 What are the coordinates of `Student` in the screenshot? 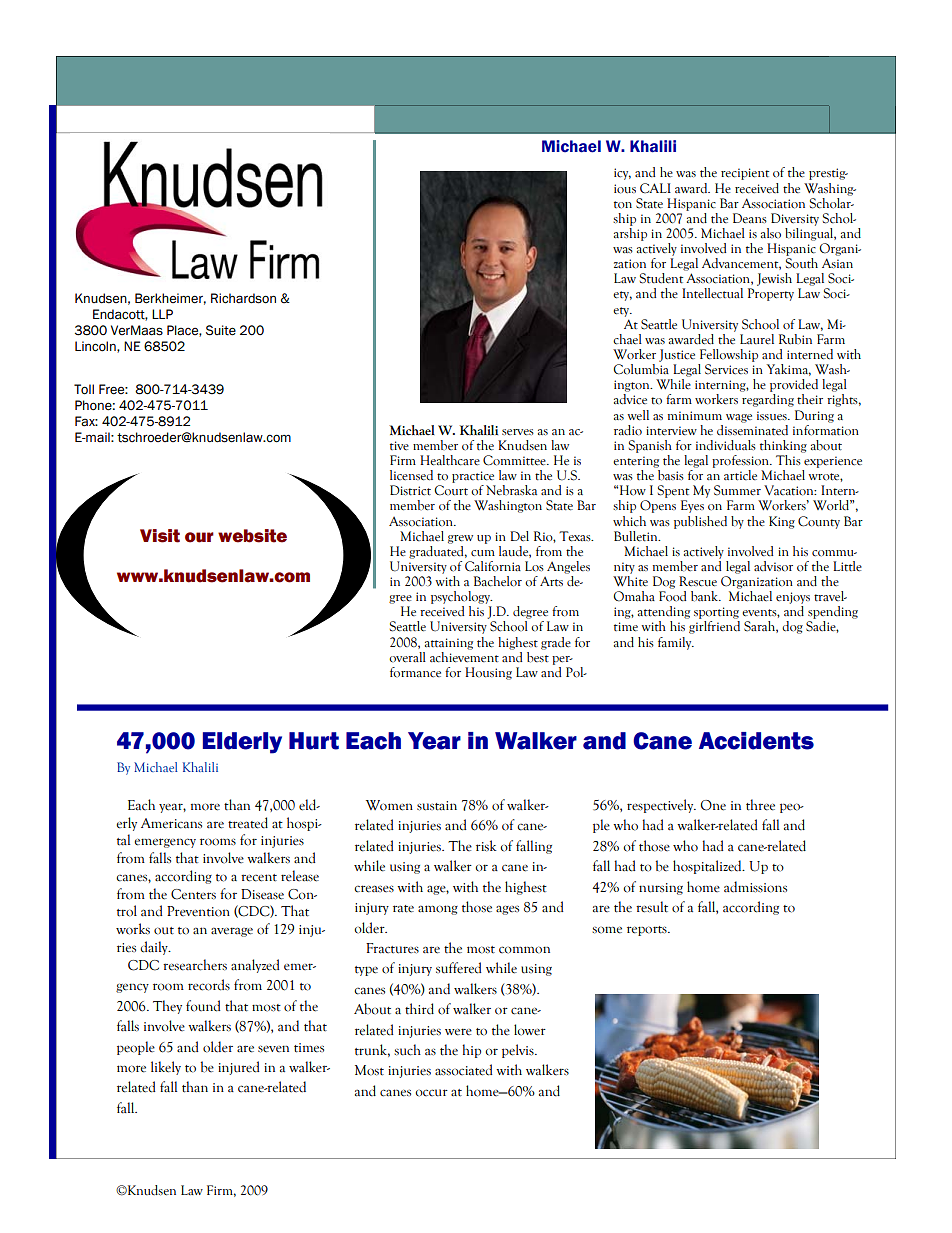 It's located at (661, 278).
